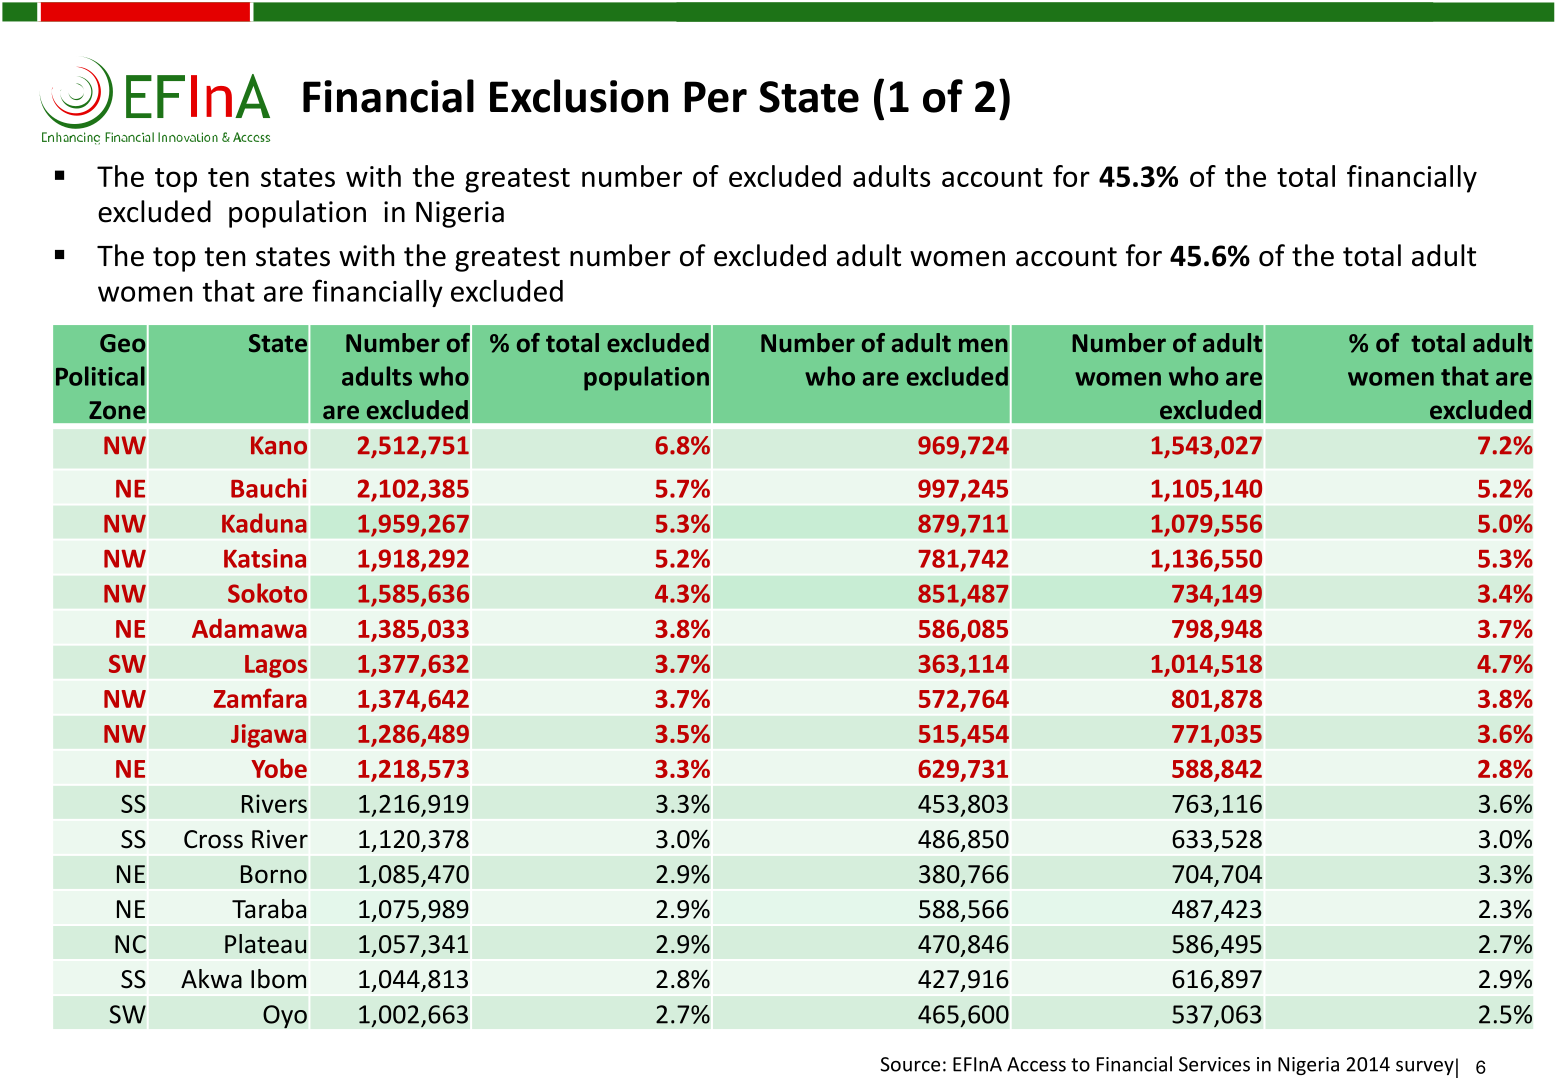 Image resolution: width=1557 pixels, height=1078 pixels. I want to click on Per, so click(715, 97).
